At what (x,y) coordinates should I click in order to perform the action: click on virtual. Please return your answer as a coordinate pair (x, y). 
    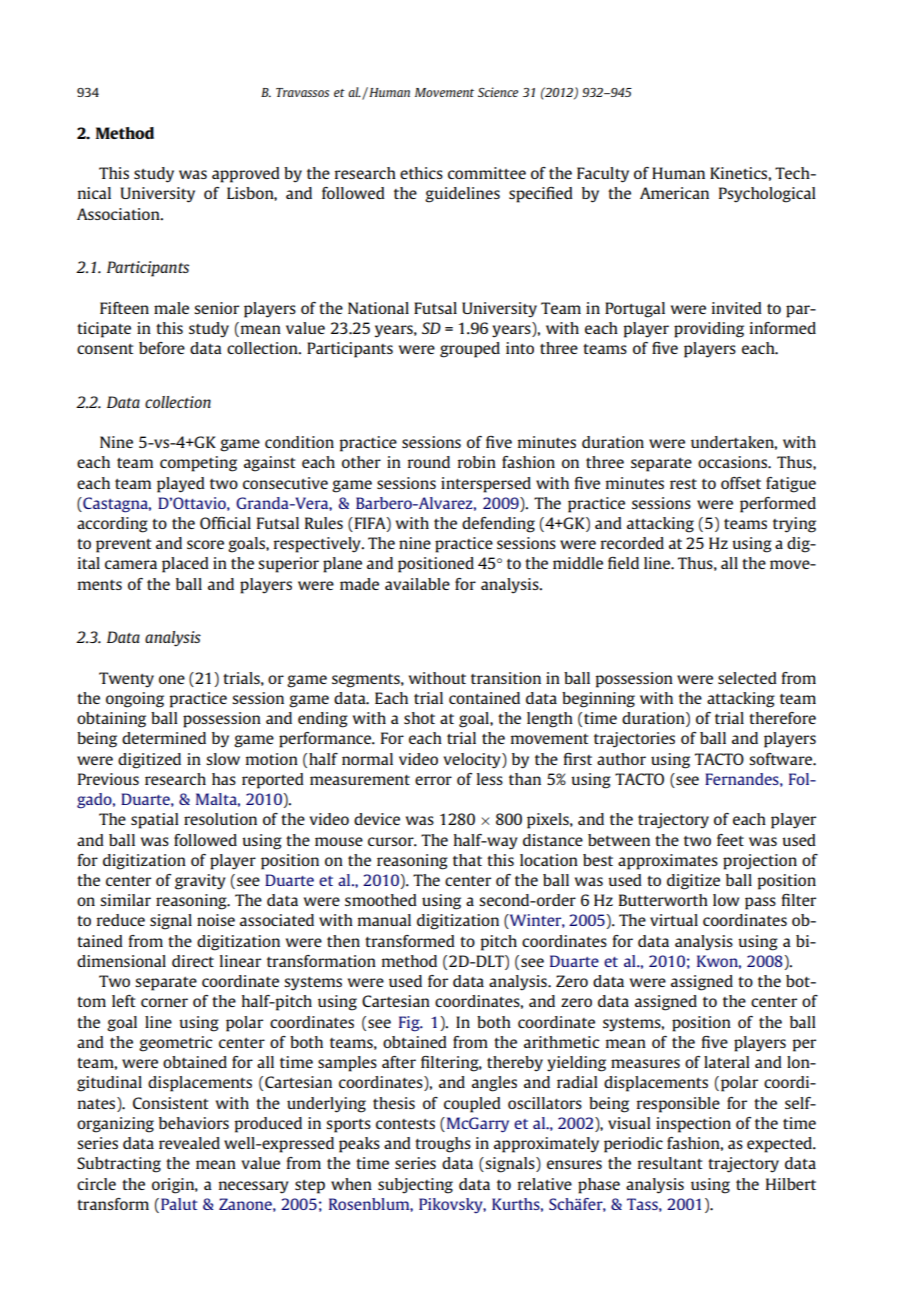
    Looking at the image, I should click on (674, 920).
